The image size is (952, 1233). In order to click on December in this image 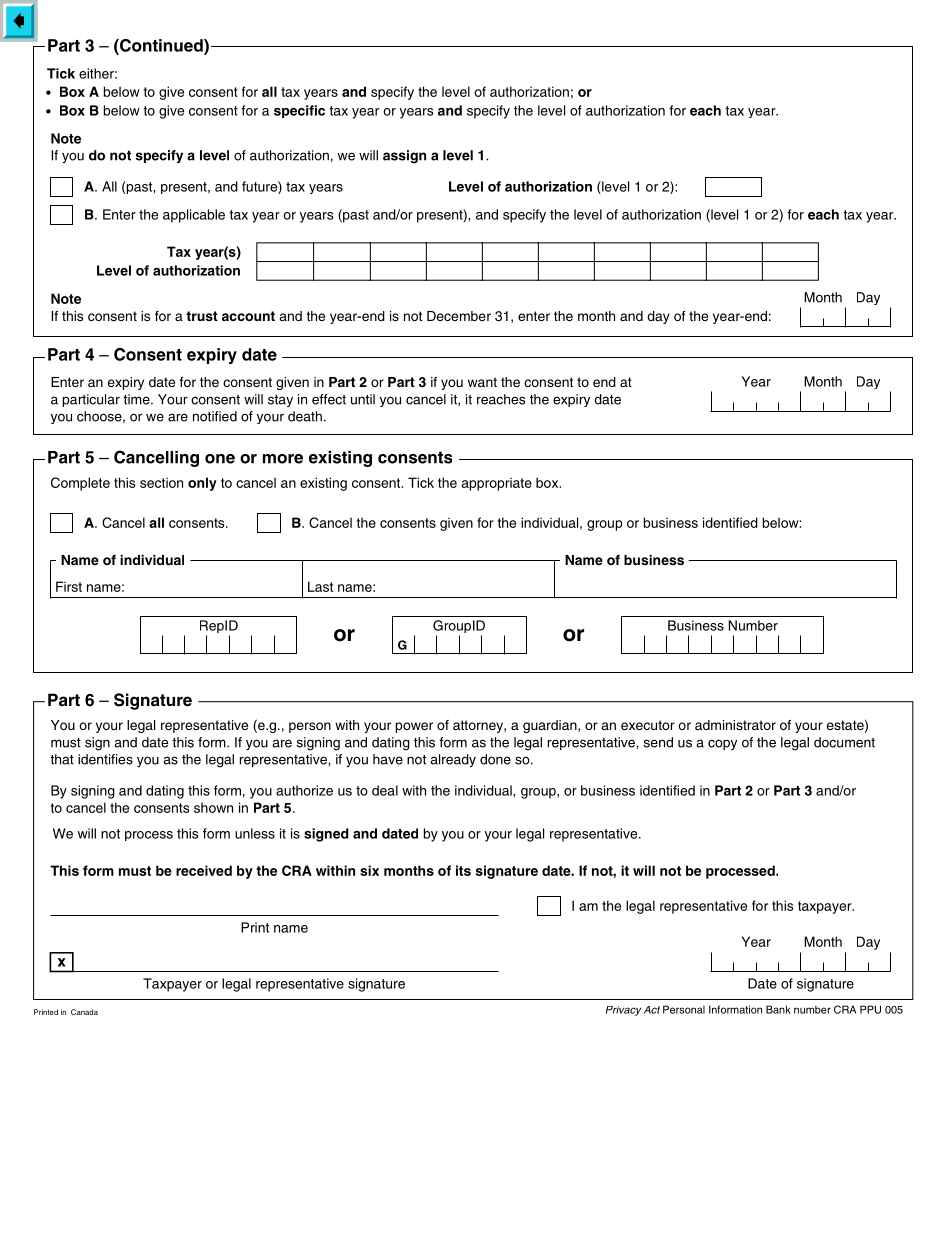, I will do `click(459, 316)`.
